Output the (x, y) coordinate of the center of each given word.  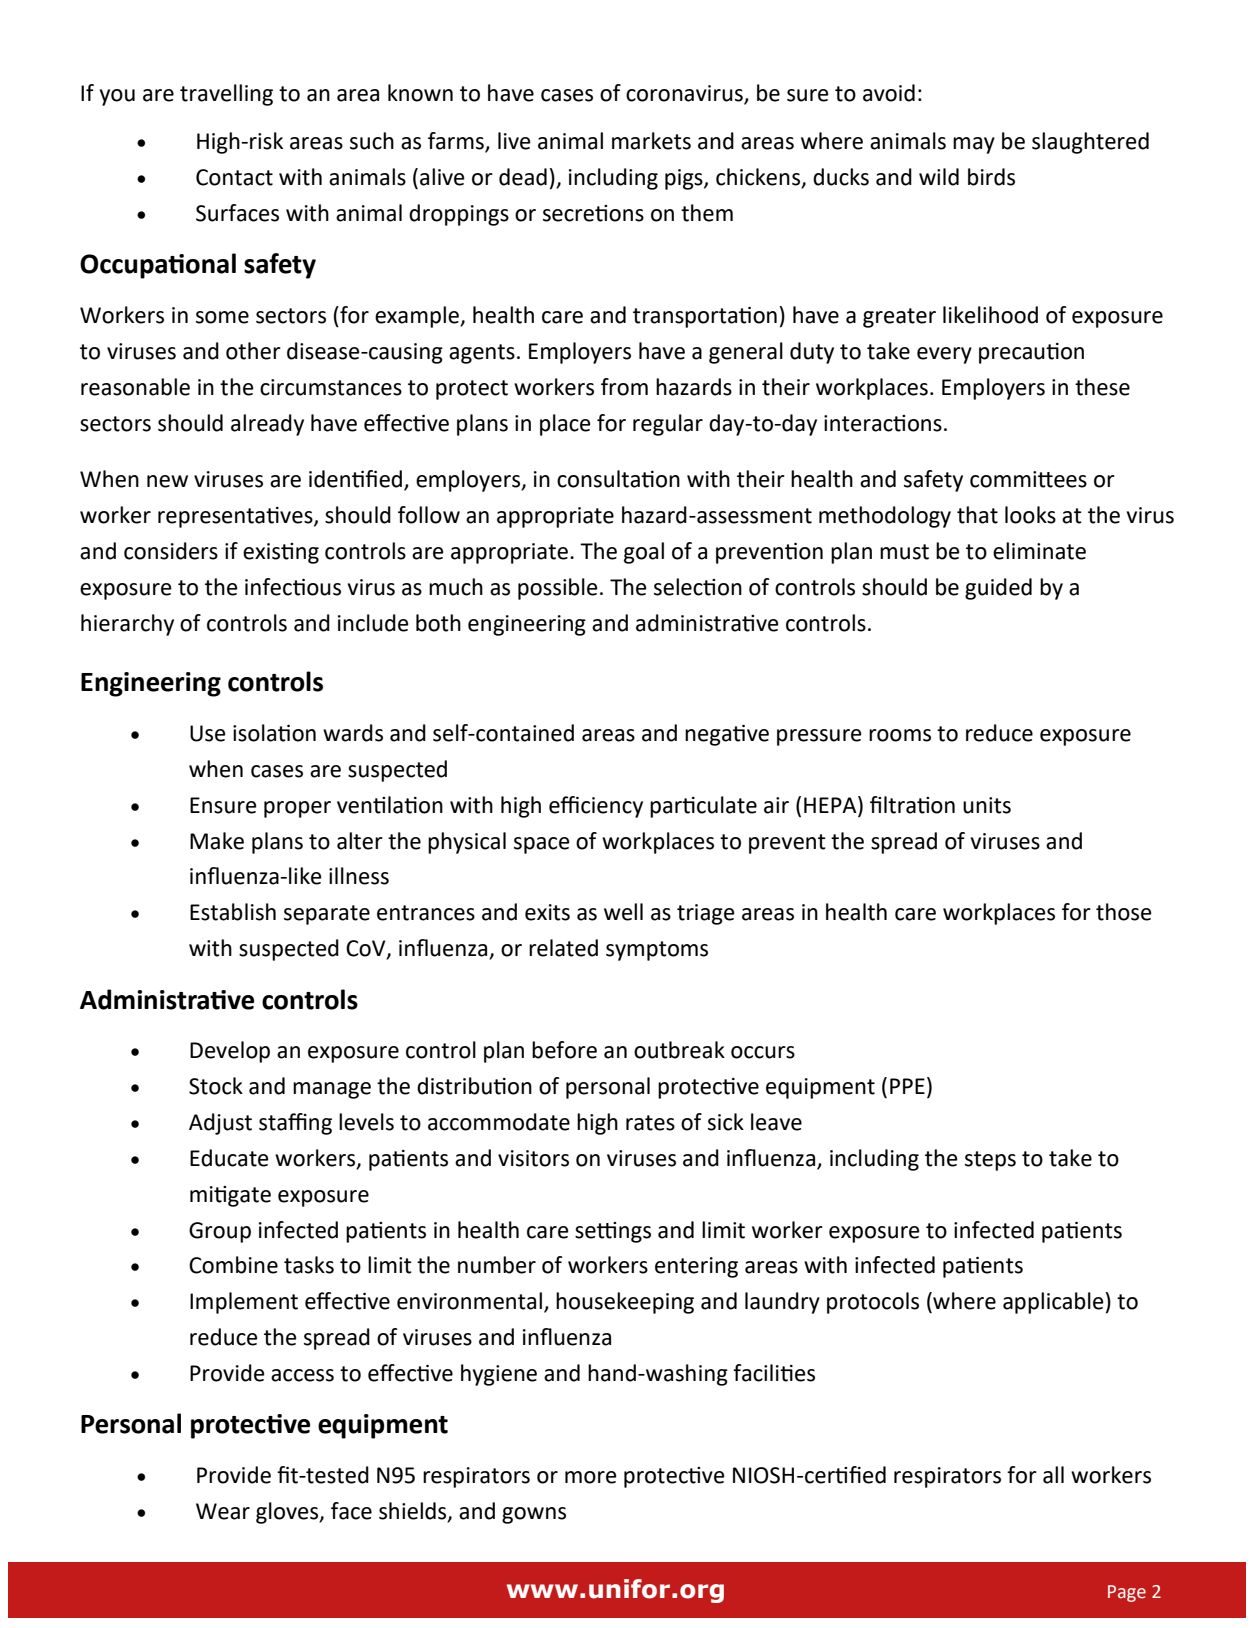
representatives (236, 517)
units (987, 805)
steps (990, 1161)
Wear (223, 1511)
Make (217, 841)
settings (613, 1232)
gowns (534, 1515)
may (974, 145)
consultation (618, 479)
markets (651, 141)
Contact (234, 177)
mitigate (230, 1196)
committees (1028, 479)
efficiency (596, 807)
